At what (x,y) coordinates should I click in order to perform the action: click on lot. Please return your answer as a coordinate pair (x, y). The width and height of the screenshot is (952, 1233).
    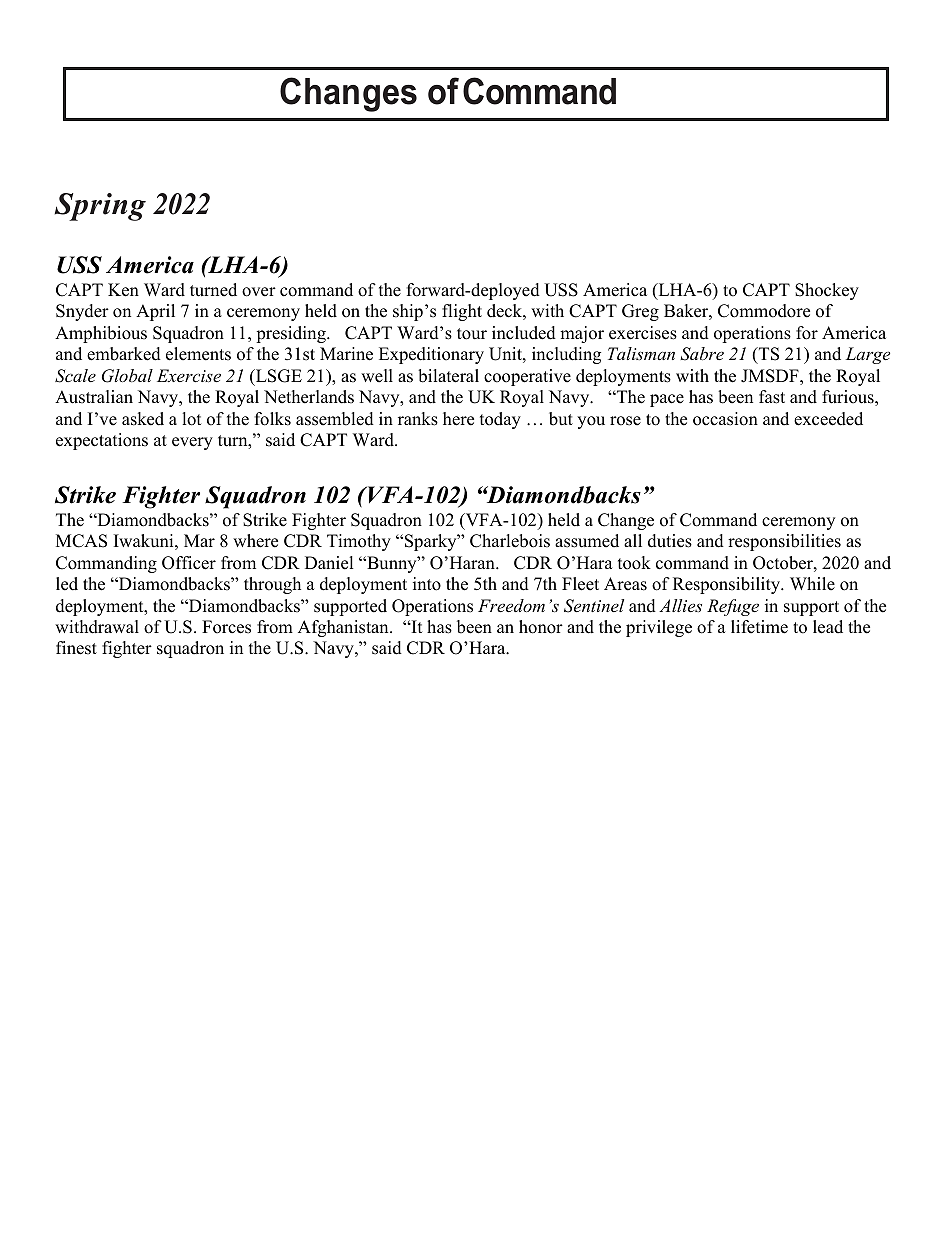
    Looking at the image, I should click on (192, 419).
